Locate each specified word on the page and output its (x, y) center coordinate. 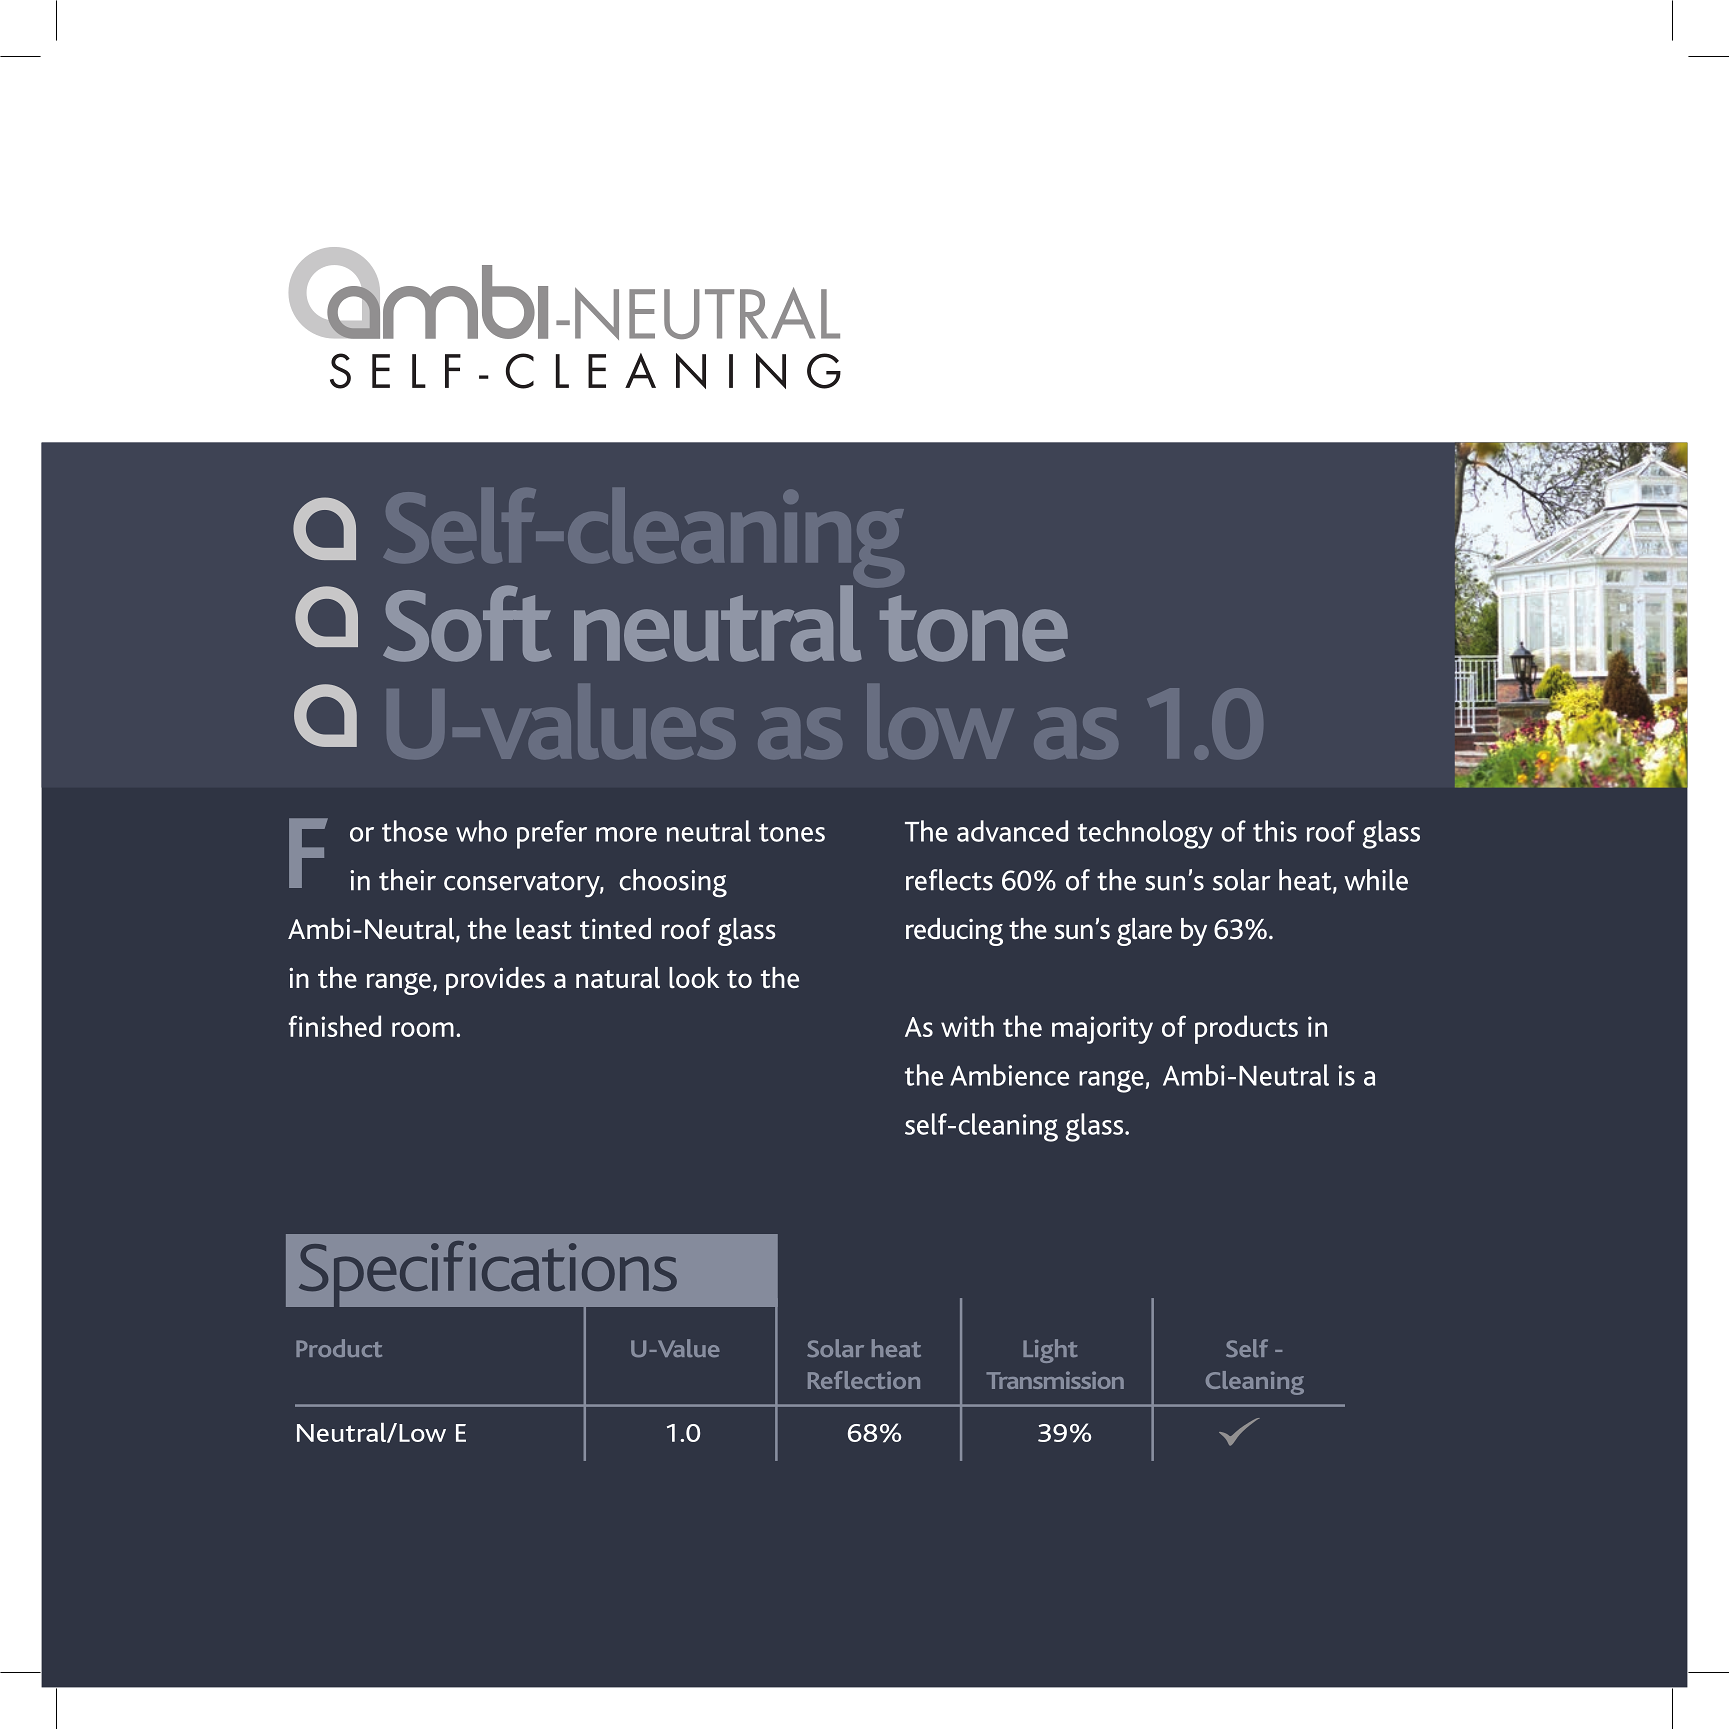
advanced (1012, 831)
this (1275, 831)
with (967, 1026)
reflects (949, 880)
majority (1102, 1030)
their (407, 880)
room (423, 1029)
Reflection (864, 1380)
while (1376, 880)
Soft (467, 623)
